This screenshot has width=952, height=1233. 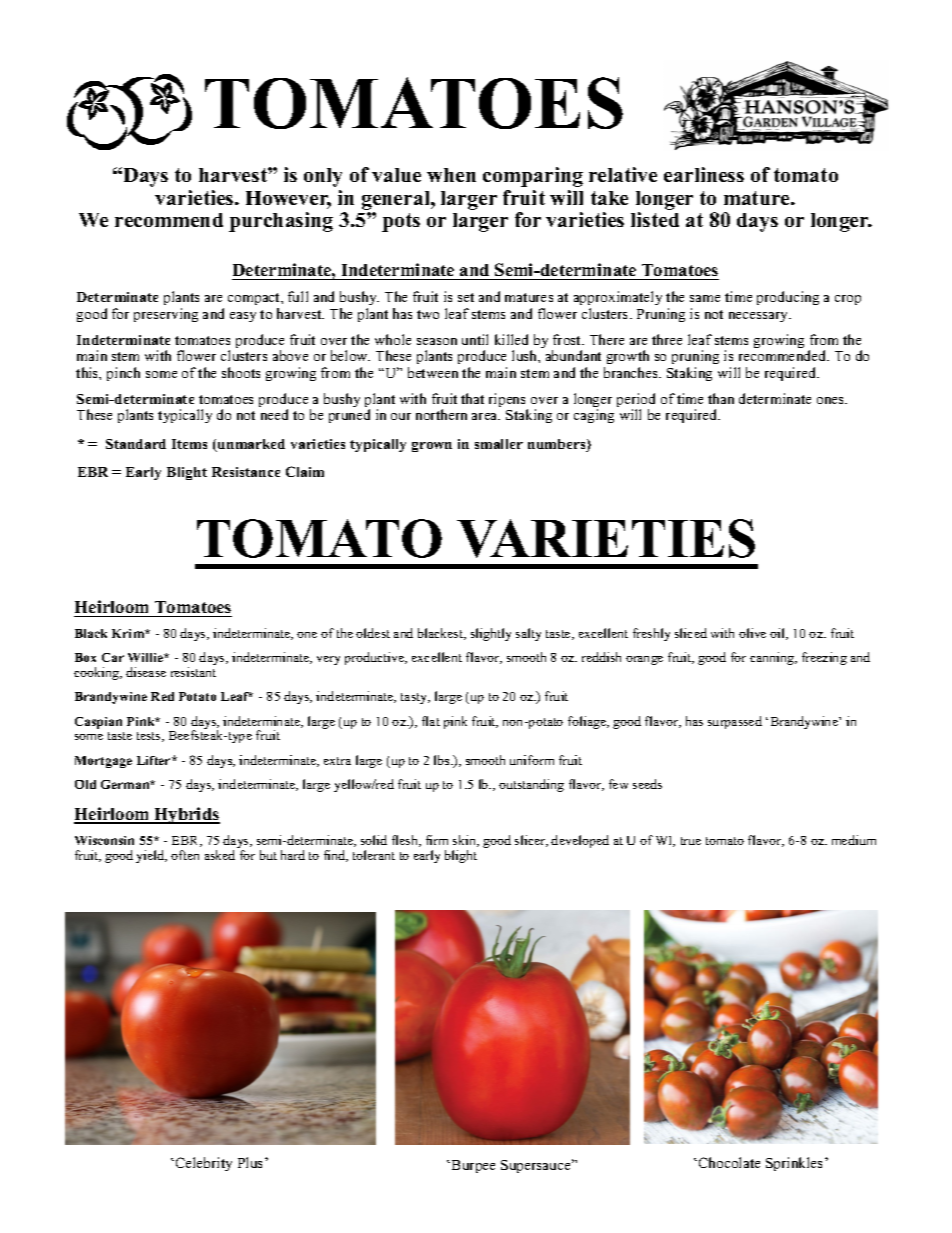 I want to click on slightly, so click(x=491, y=634).
